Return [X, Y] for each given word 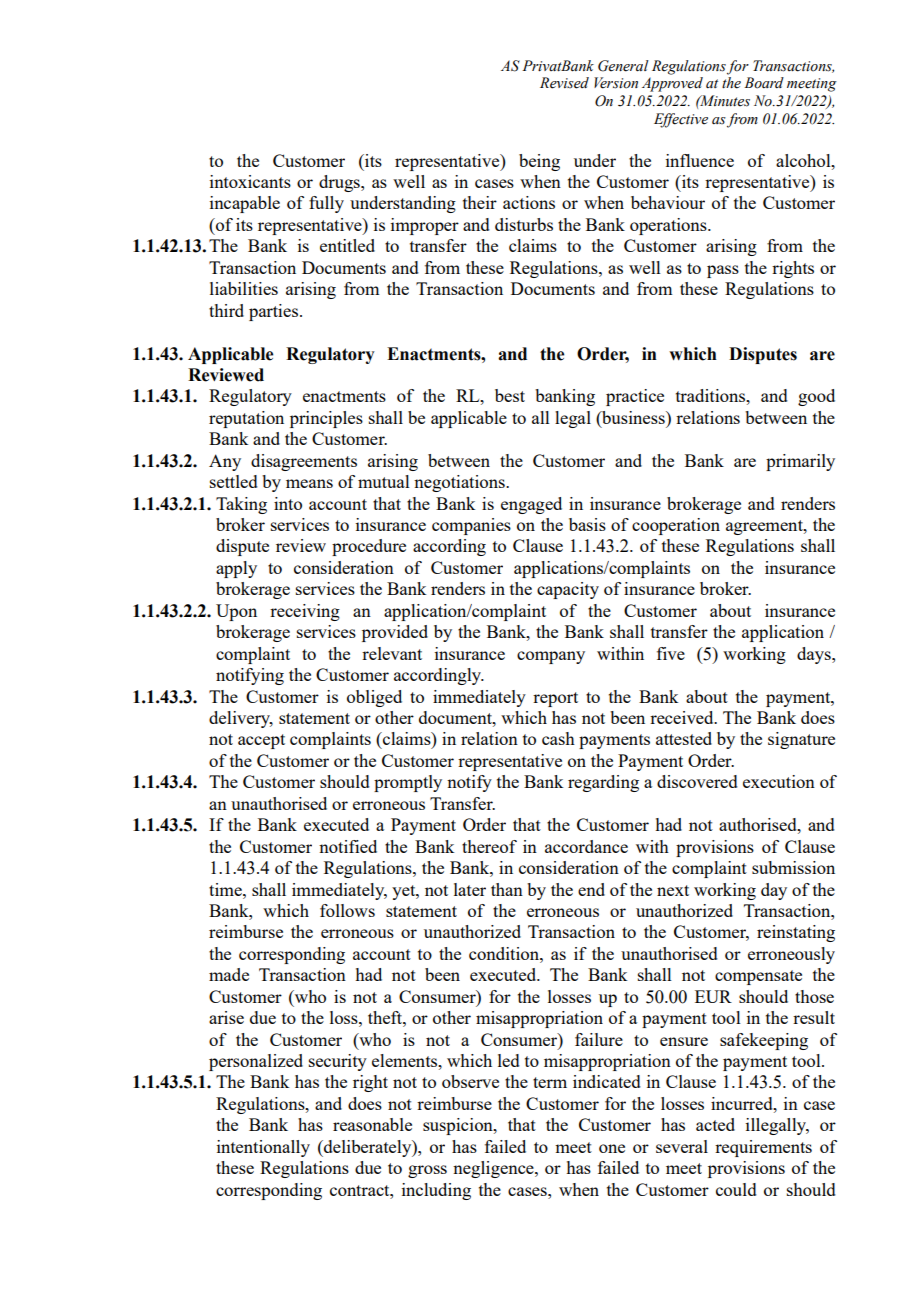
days [815, 655]
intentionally [263, 1148]
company [551, 657]
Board [764, 83]
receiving [305, 612]
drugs [340, 183]
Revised [564, 83]
